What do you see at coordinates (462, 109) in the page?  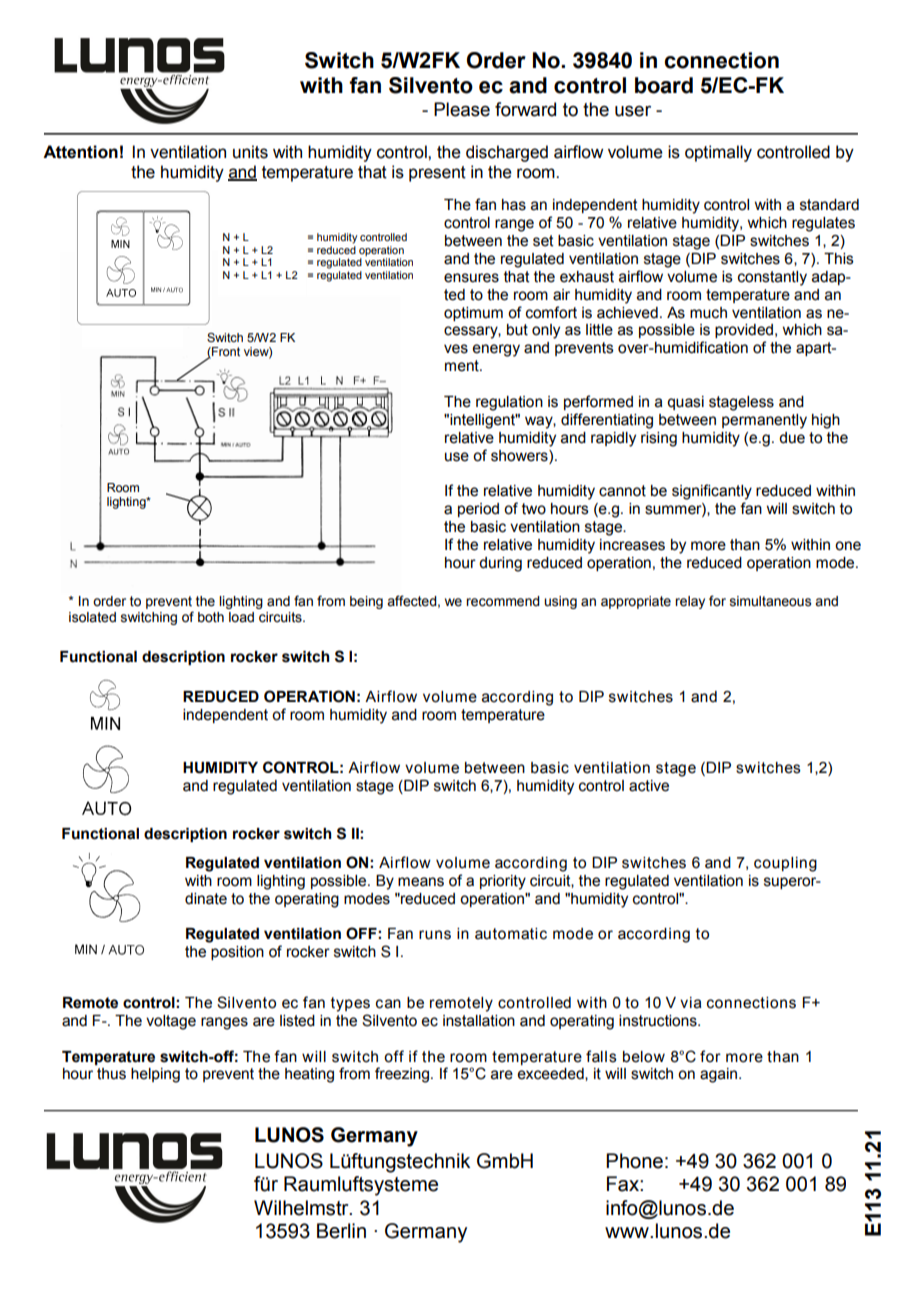 I see `Please` at bounding box center [462, 109].
